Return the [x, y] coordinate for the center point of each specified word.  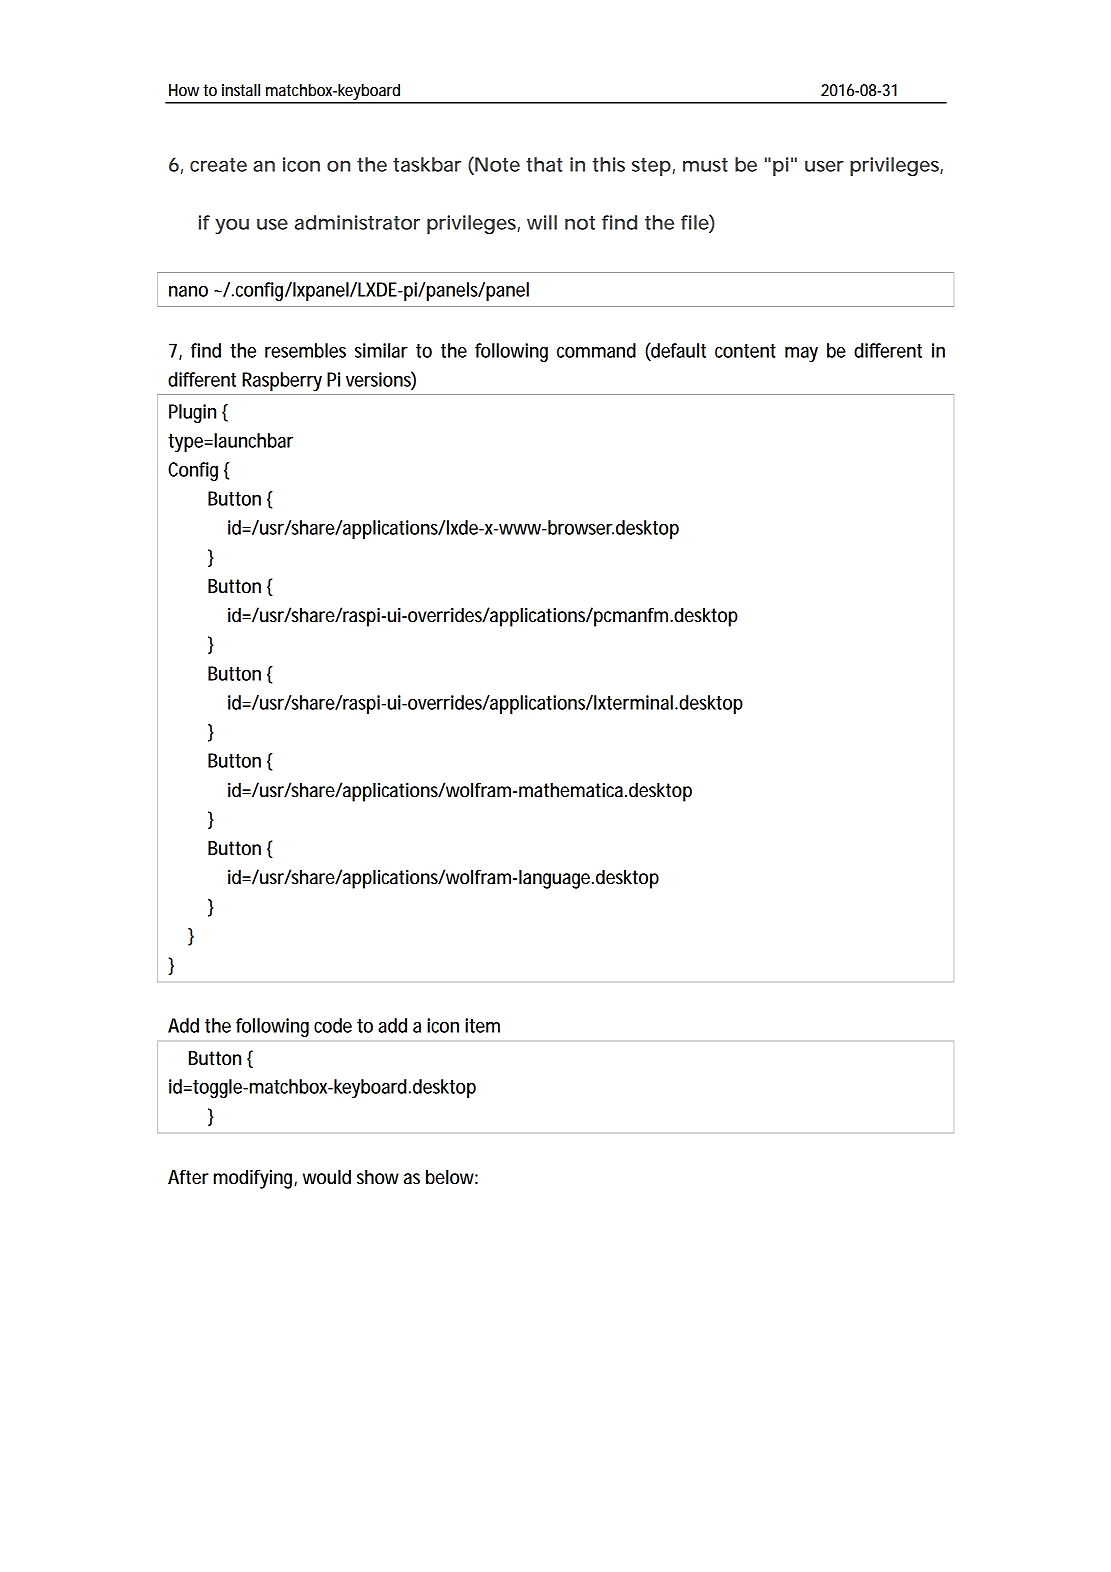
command [596, 350]
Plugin [192, 413]
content [745, 351]
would [327, 1177]
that [544, 164]
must [705, 165]
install [241, 90]
